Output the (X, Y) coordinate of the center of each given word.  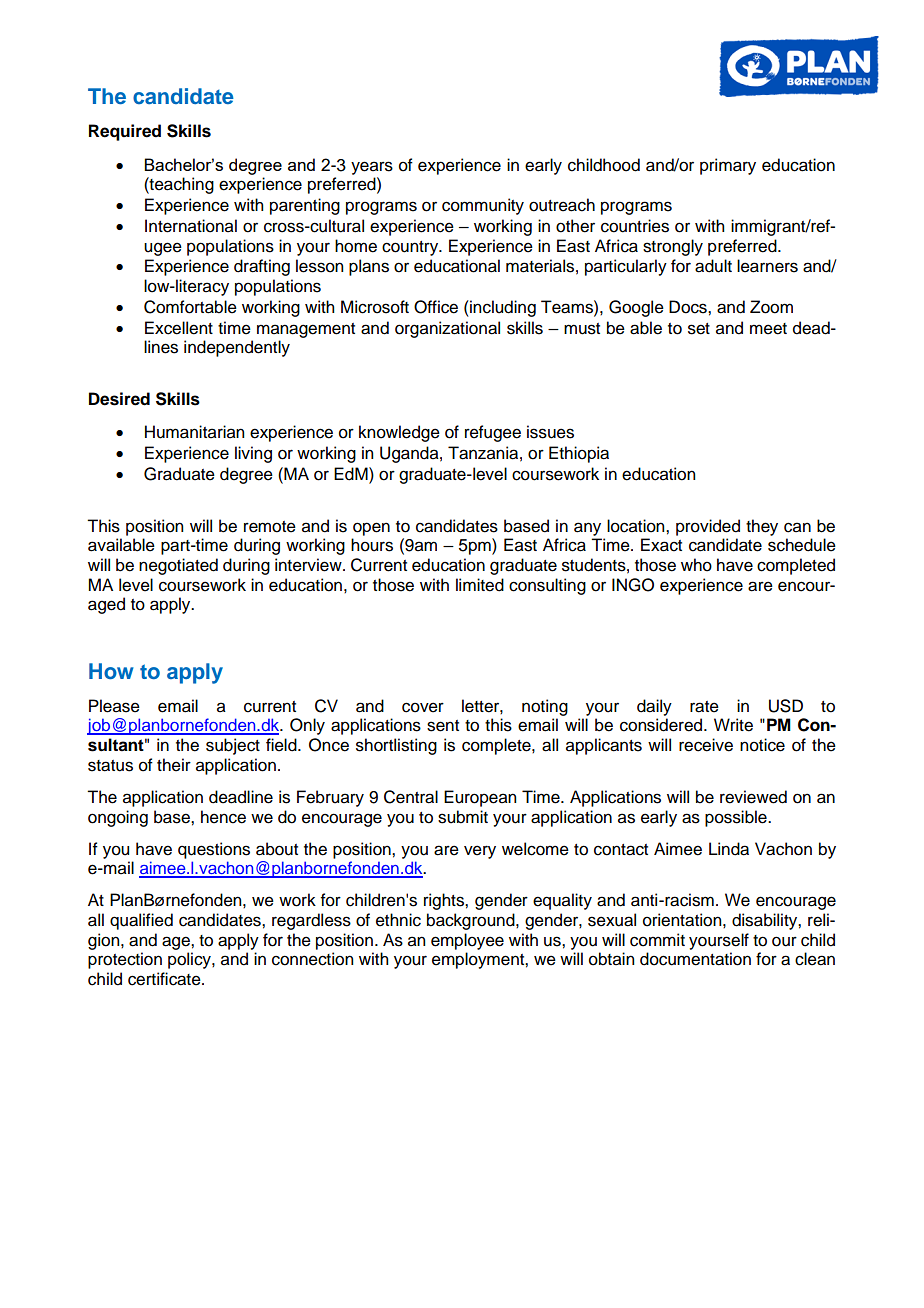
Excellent (179, 328)
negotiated (178, 566)
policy (190, 960)
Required (125, 132)
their (174, 765)
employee (467, 941)
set (699, 329)
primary (728, 166)
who (696, 565)
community (483, 206)
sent (443, 726)
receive (706, 745)
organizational (447, 329)
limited (480, 585)
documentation (695, 959)
